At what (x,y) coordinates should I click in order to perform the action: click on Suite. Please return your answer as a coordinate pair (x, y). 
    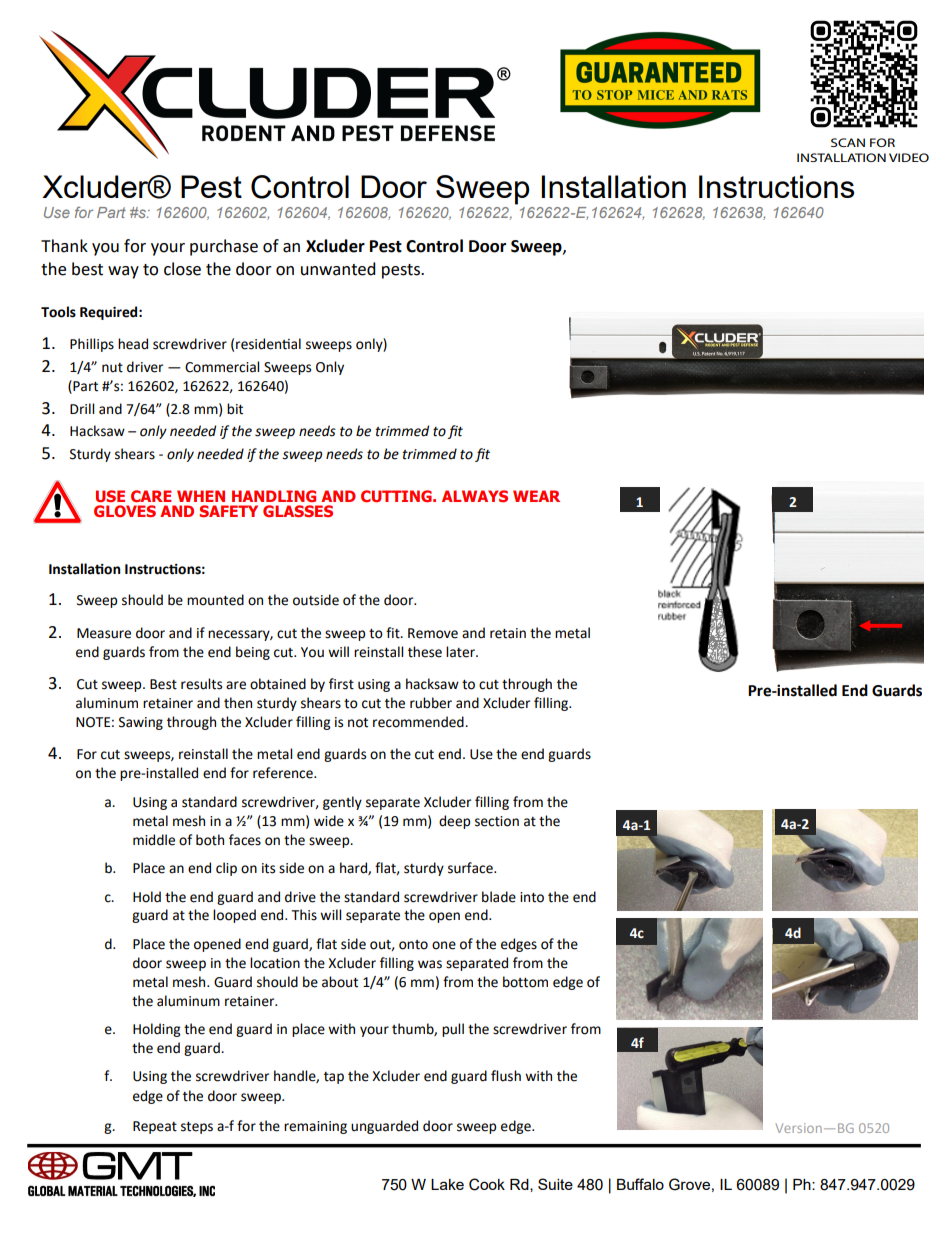
    Looking at the image, I should click on (555, 1184).
